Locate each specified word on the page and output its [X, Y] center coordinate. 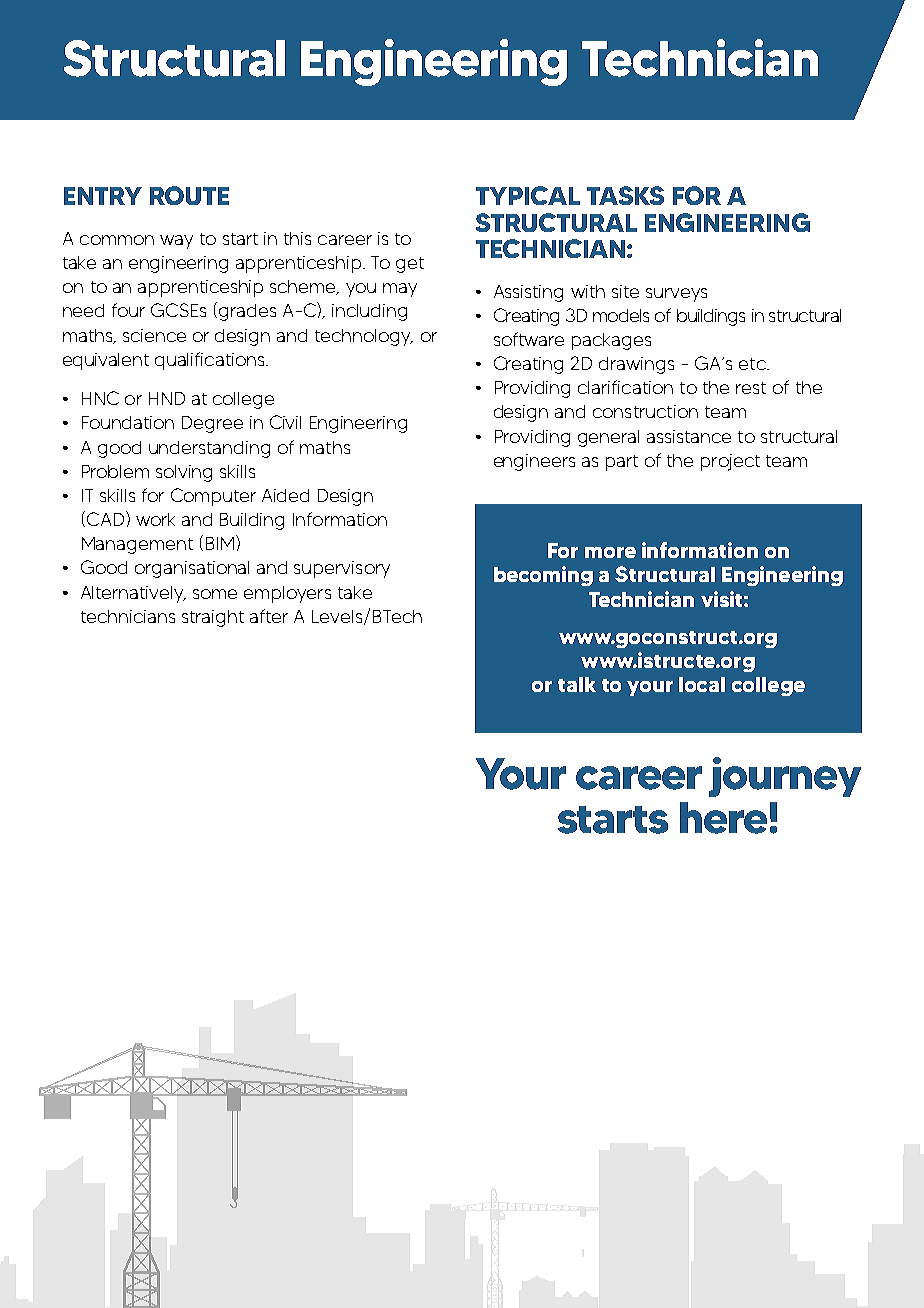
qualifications [211, 361]
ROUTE [189, 195]
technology [364, 337]
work [155, 519]
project [730, 462]
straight [213, 618]
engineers [534, 462]
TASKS [625, 195]
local [702, 684]
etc [753, 364]
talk [577, 684]
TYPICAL [528, 195]
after [269, 616]
